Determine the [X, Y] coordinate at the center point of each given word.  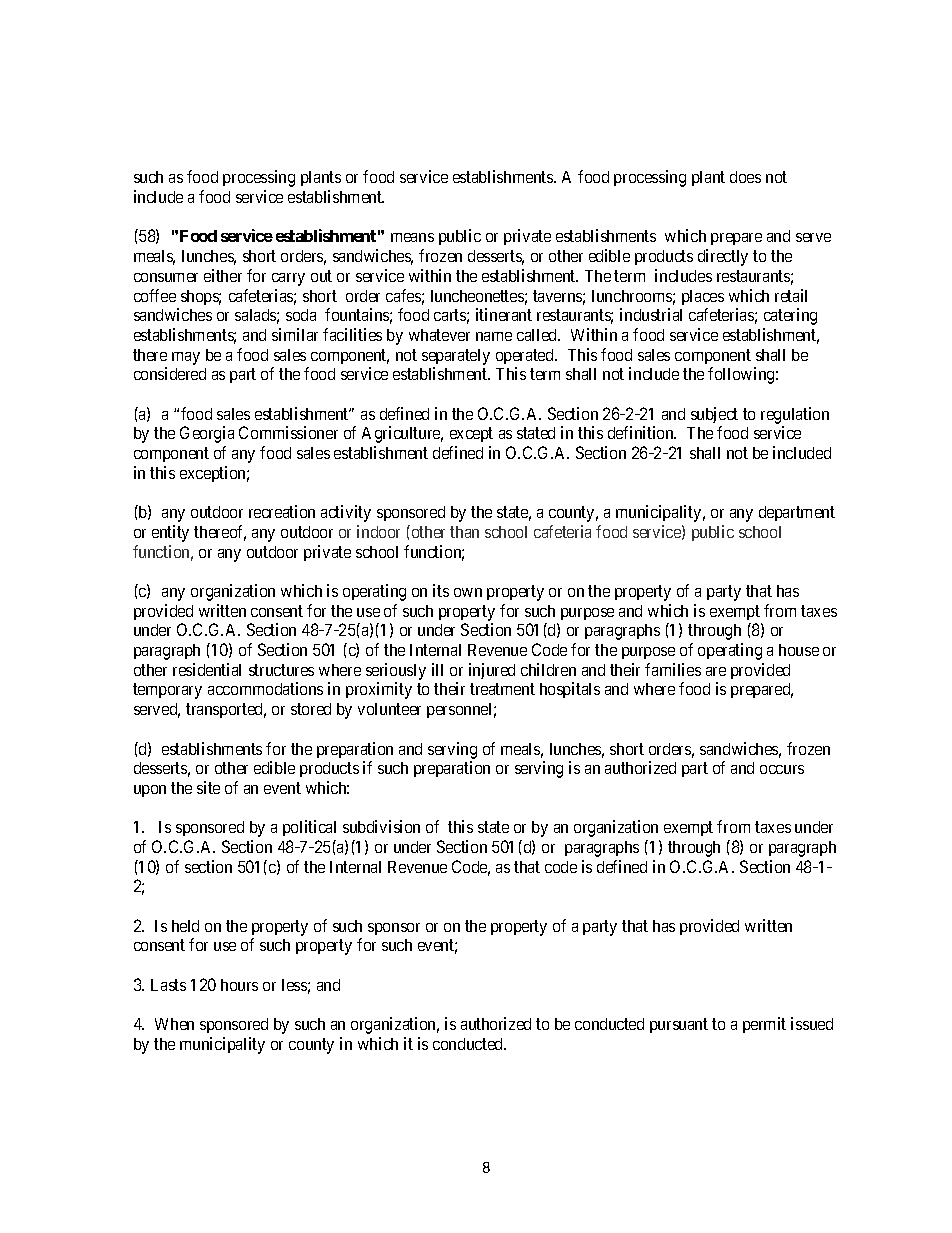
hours [239, 985]
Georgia [207, 434]
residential [207, 669]
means [412, 237]
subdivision [381, 826]
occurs [782, 769]
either [223, 275]
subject [714, 415]
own [468, 592]
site [208, 787]
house [799, 650]
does [745, 177]
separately [456, 357]
